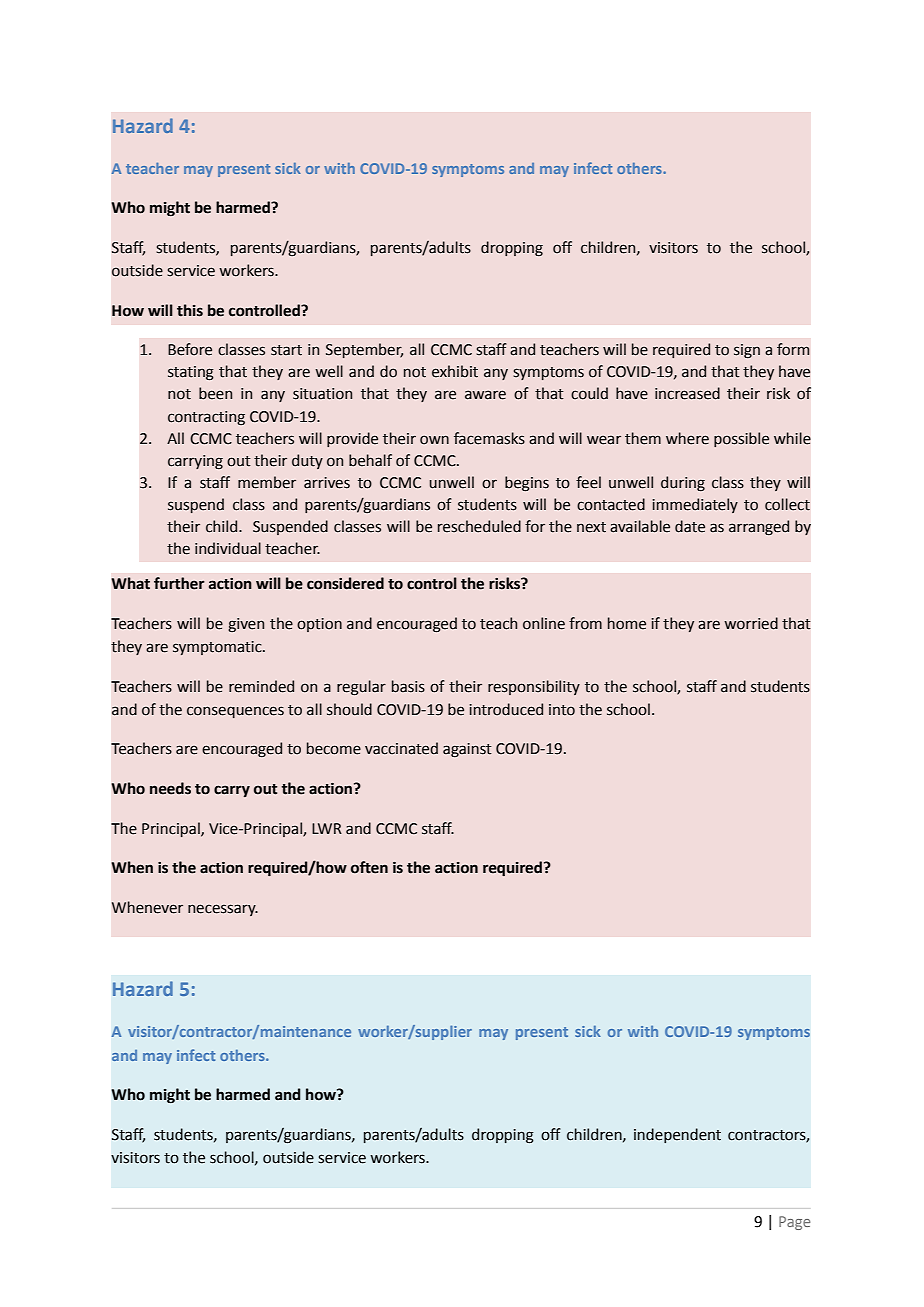 Image resolution: width=924 pixels, height=1307 pixels. Describe the element at coordinates (223, 910) in the screenshot. I see `necessary` at that location.
